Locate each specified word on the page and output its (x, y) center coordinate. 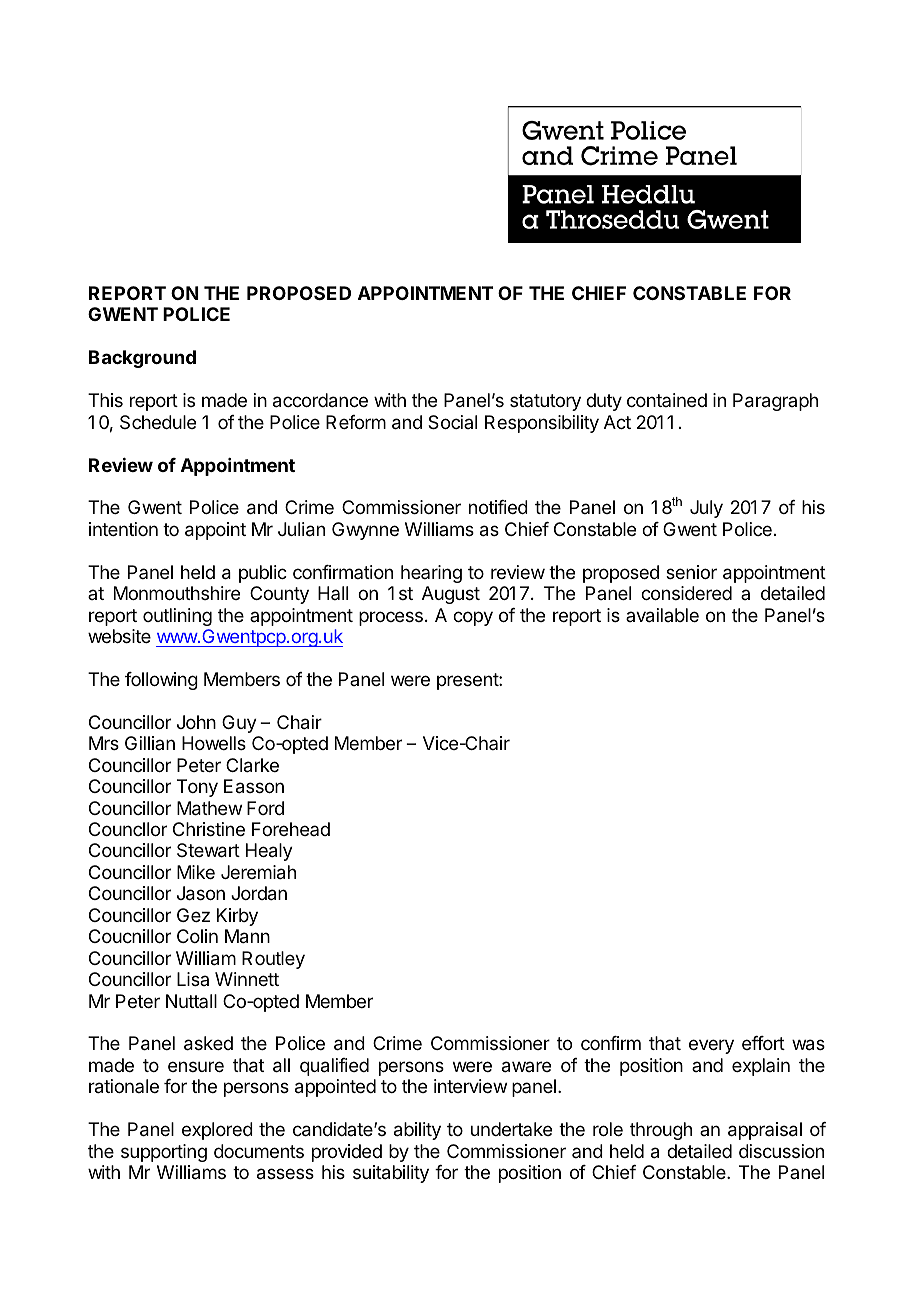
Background (142, 359)
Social (452, 422)
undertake (511, 1129)
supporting (164, 1153)
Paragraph (775, 402)
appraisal (765, 1131)
